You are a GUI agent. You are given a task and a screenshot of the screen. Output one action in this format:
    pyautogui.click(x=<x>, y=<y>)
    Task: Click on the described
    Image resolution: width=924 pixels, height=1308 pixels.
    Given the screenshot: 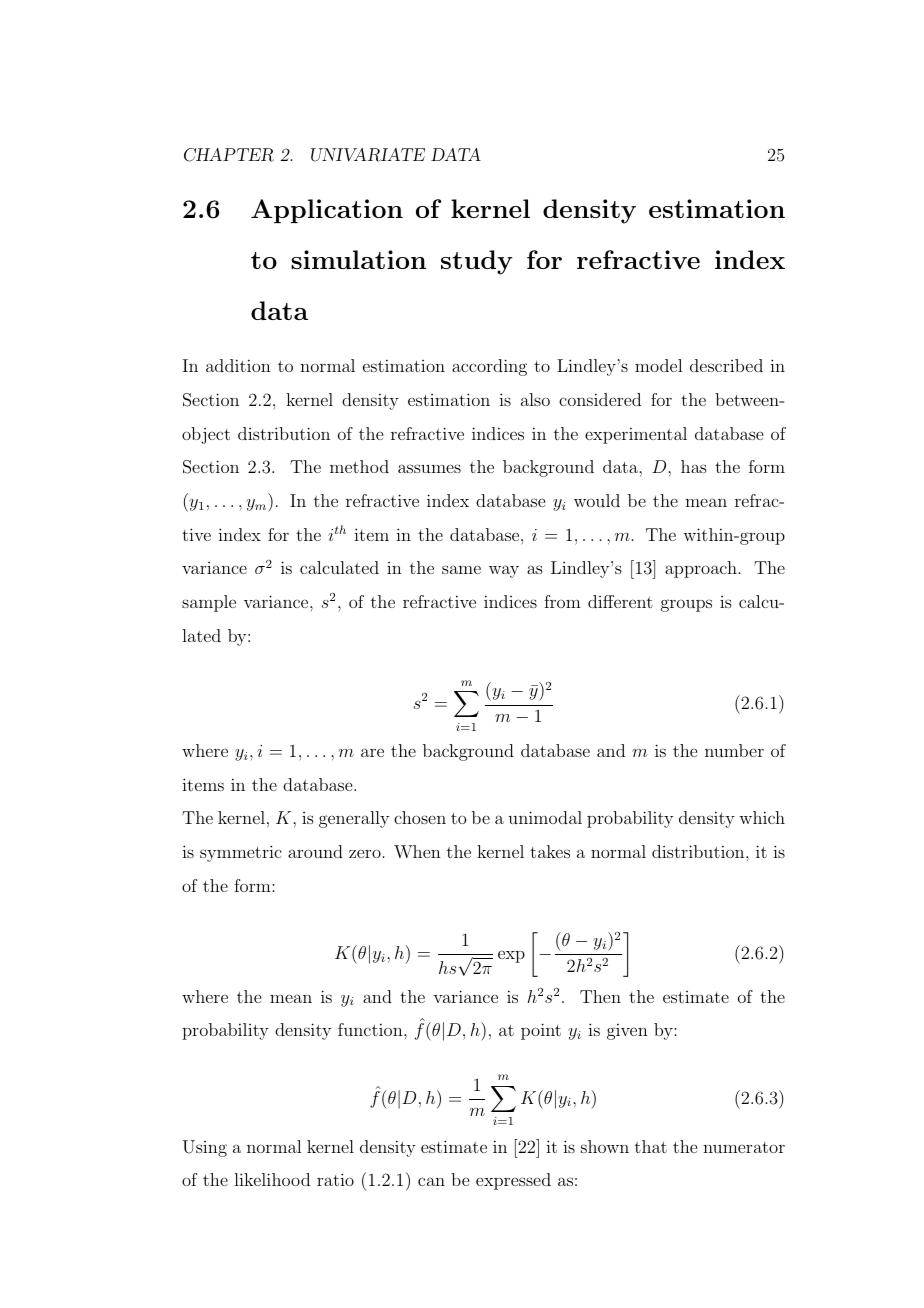 What is the action you would take?
    pyautogui.click(x=726, y=365)
